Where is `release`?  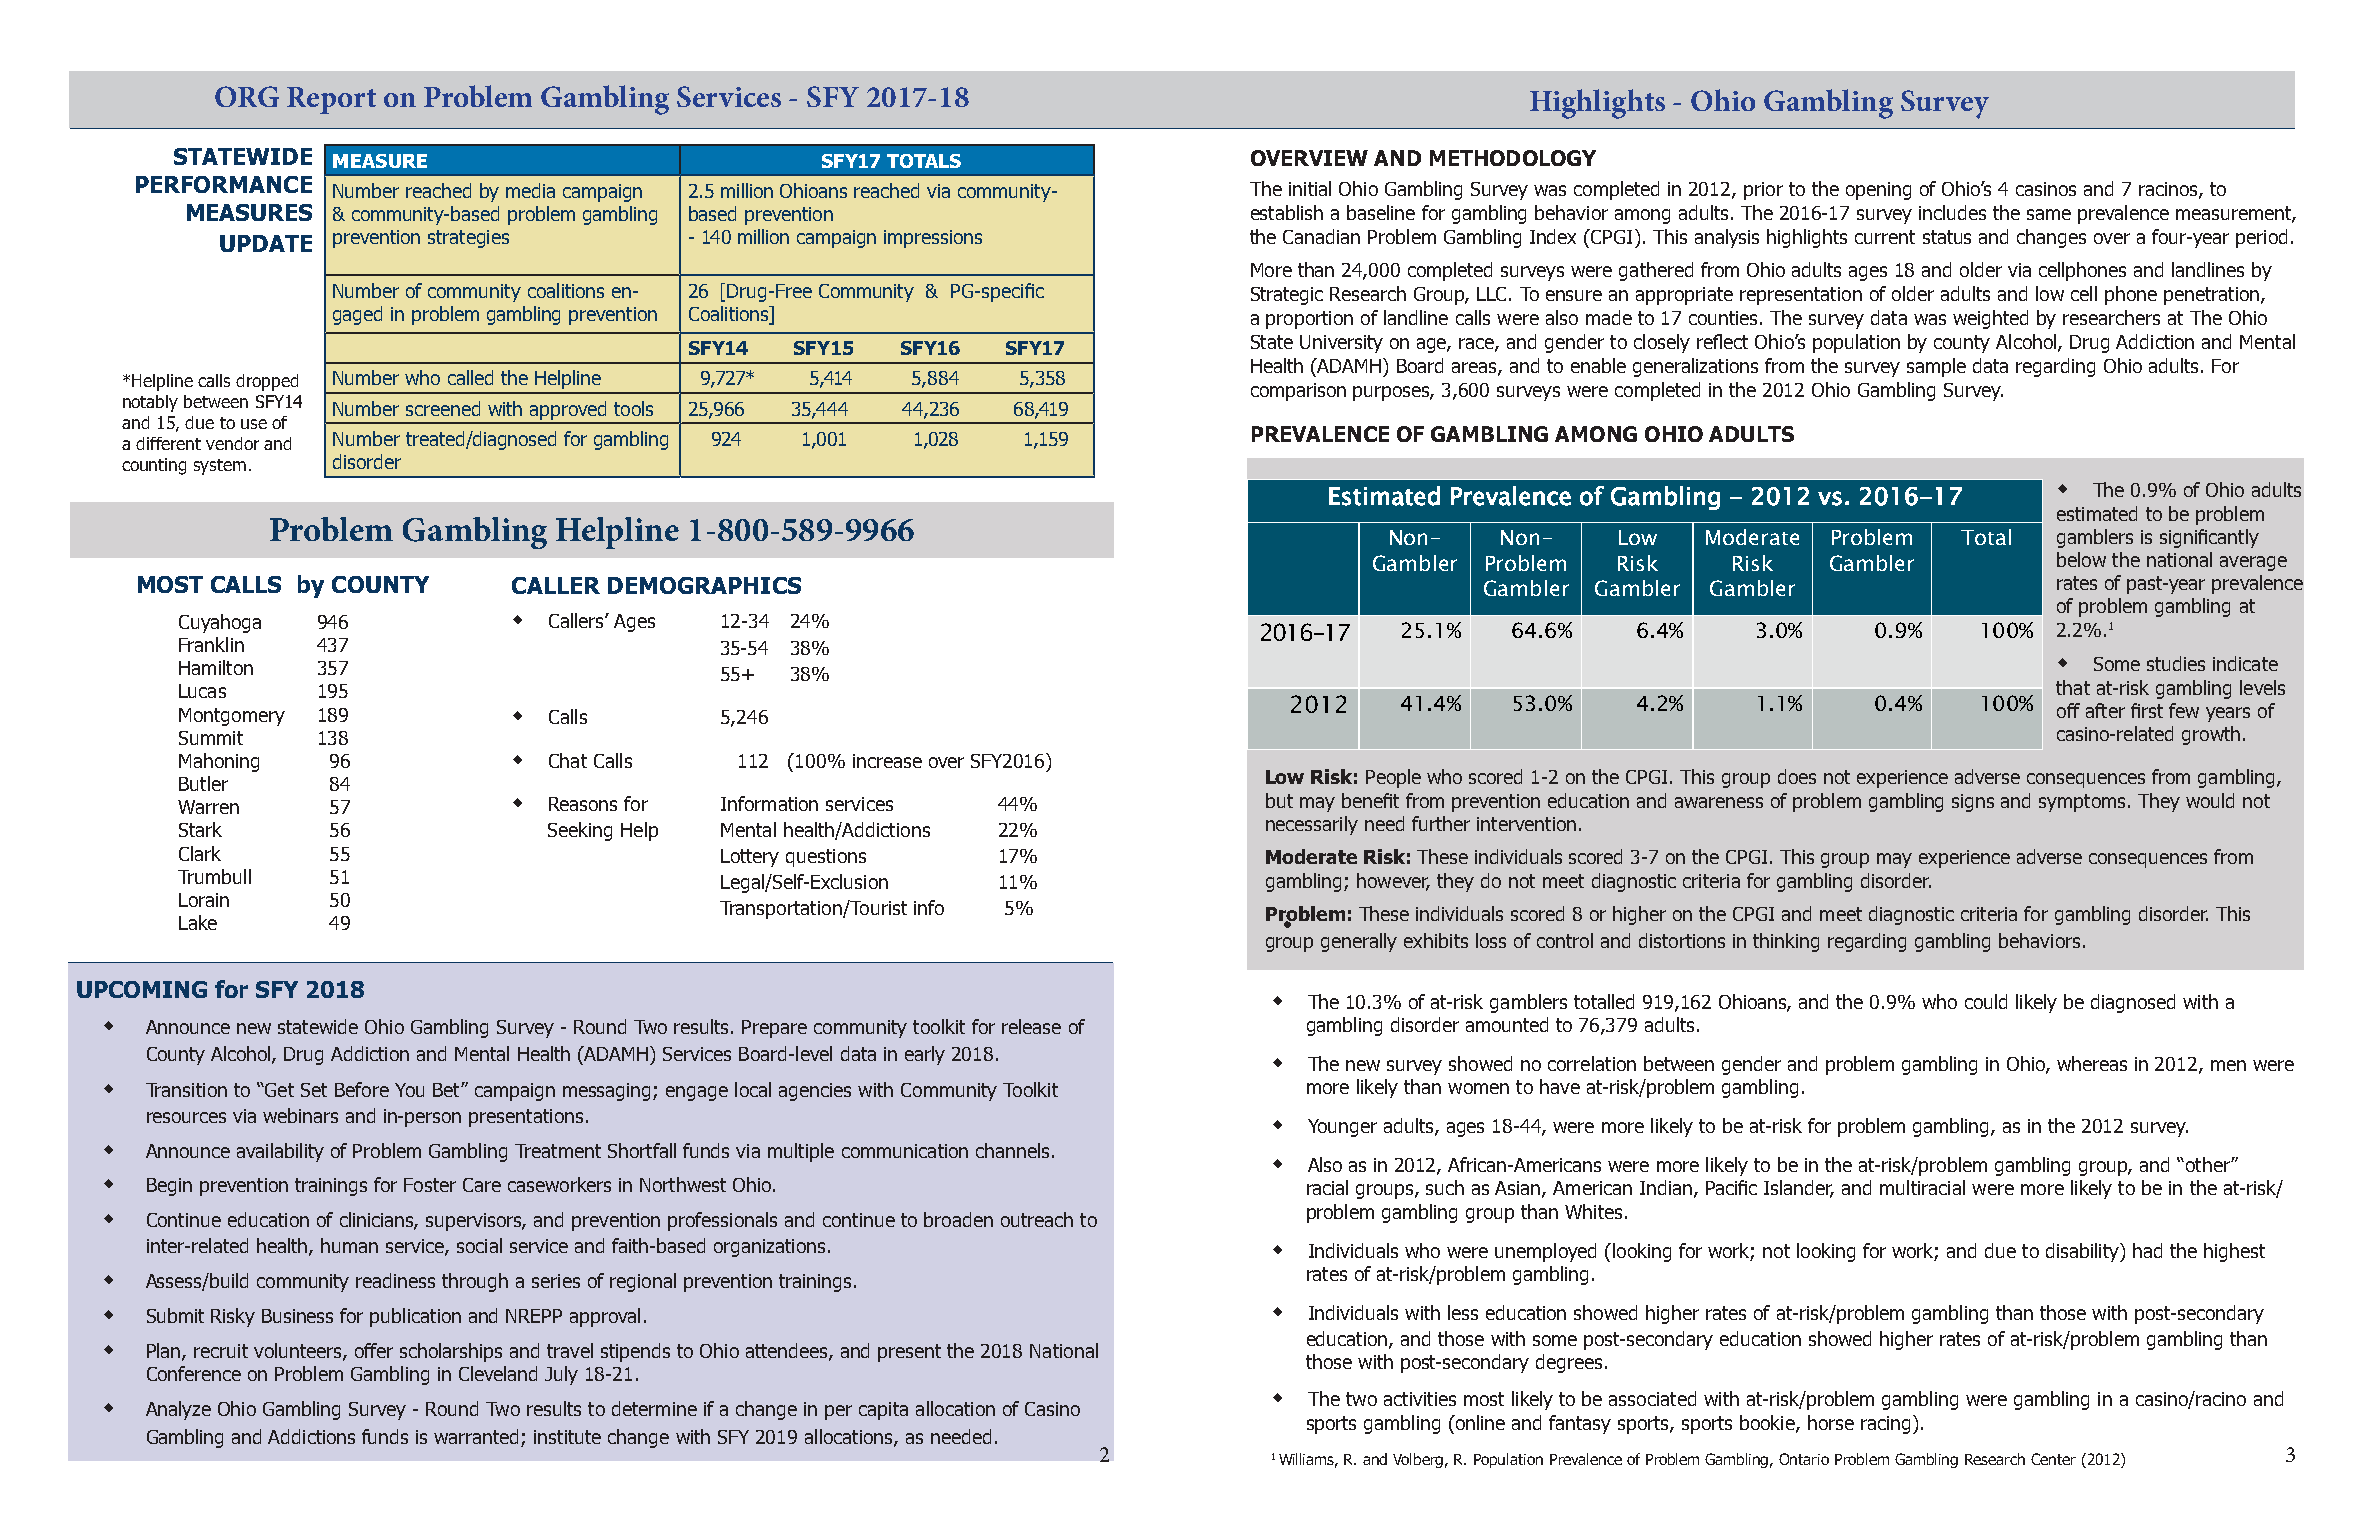 release is located at coordinates (1031, 1026).
